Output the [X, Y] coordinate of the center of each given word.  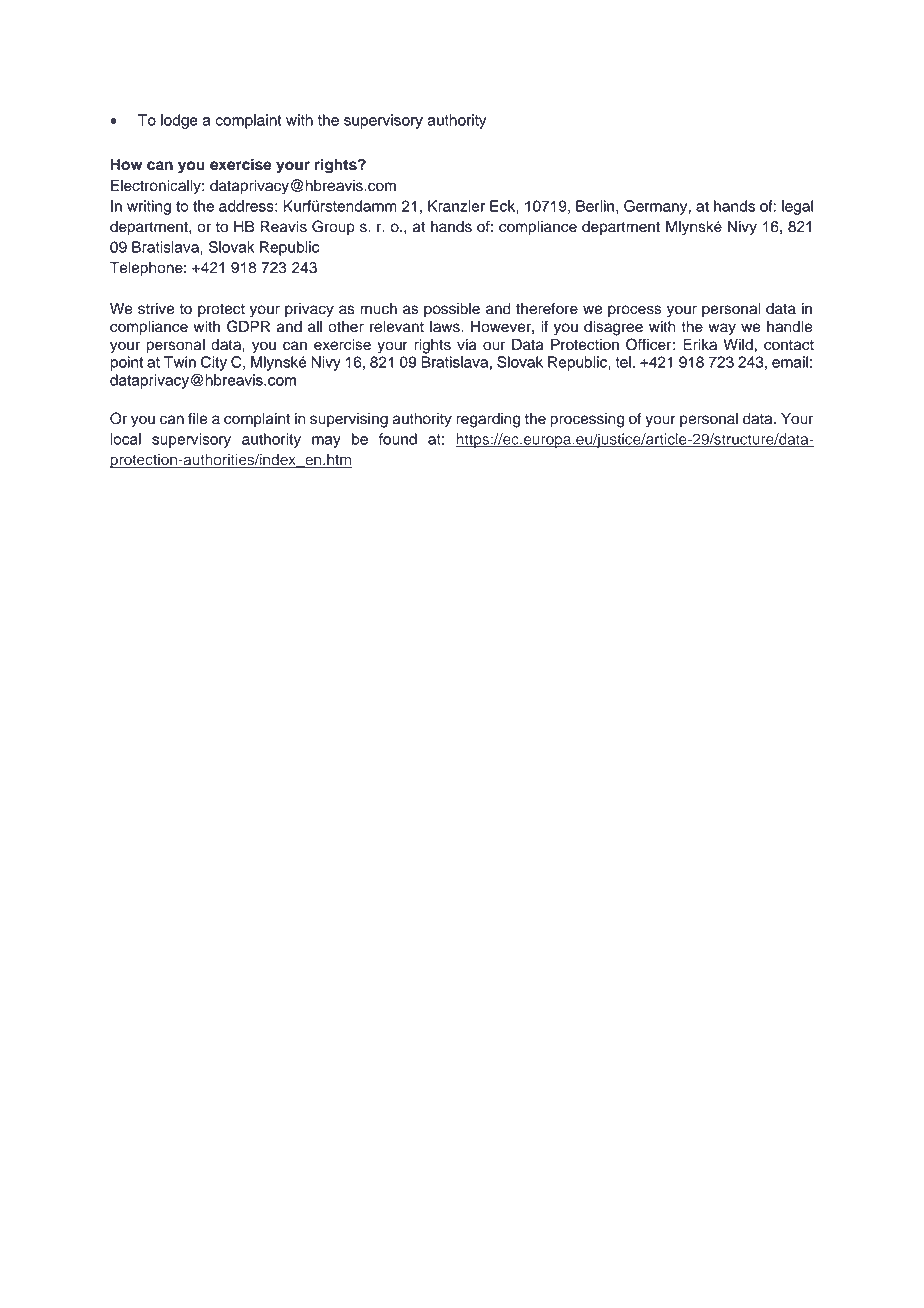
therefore [547, 308]
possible [452, 310]
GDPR [248, 326]
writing [149, 207]
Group [333, 228]
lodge [179, 121]
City [214, 363]
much [378, 309]
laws [446, 327]
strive [156, 309]
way [722, 329]
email [790, 362]
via [467, 345]
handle [790, 327]
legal [797, 207]
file [198, 418]
